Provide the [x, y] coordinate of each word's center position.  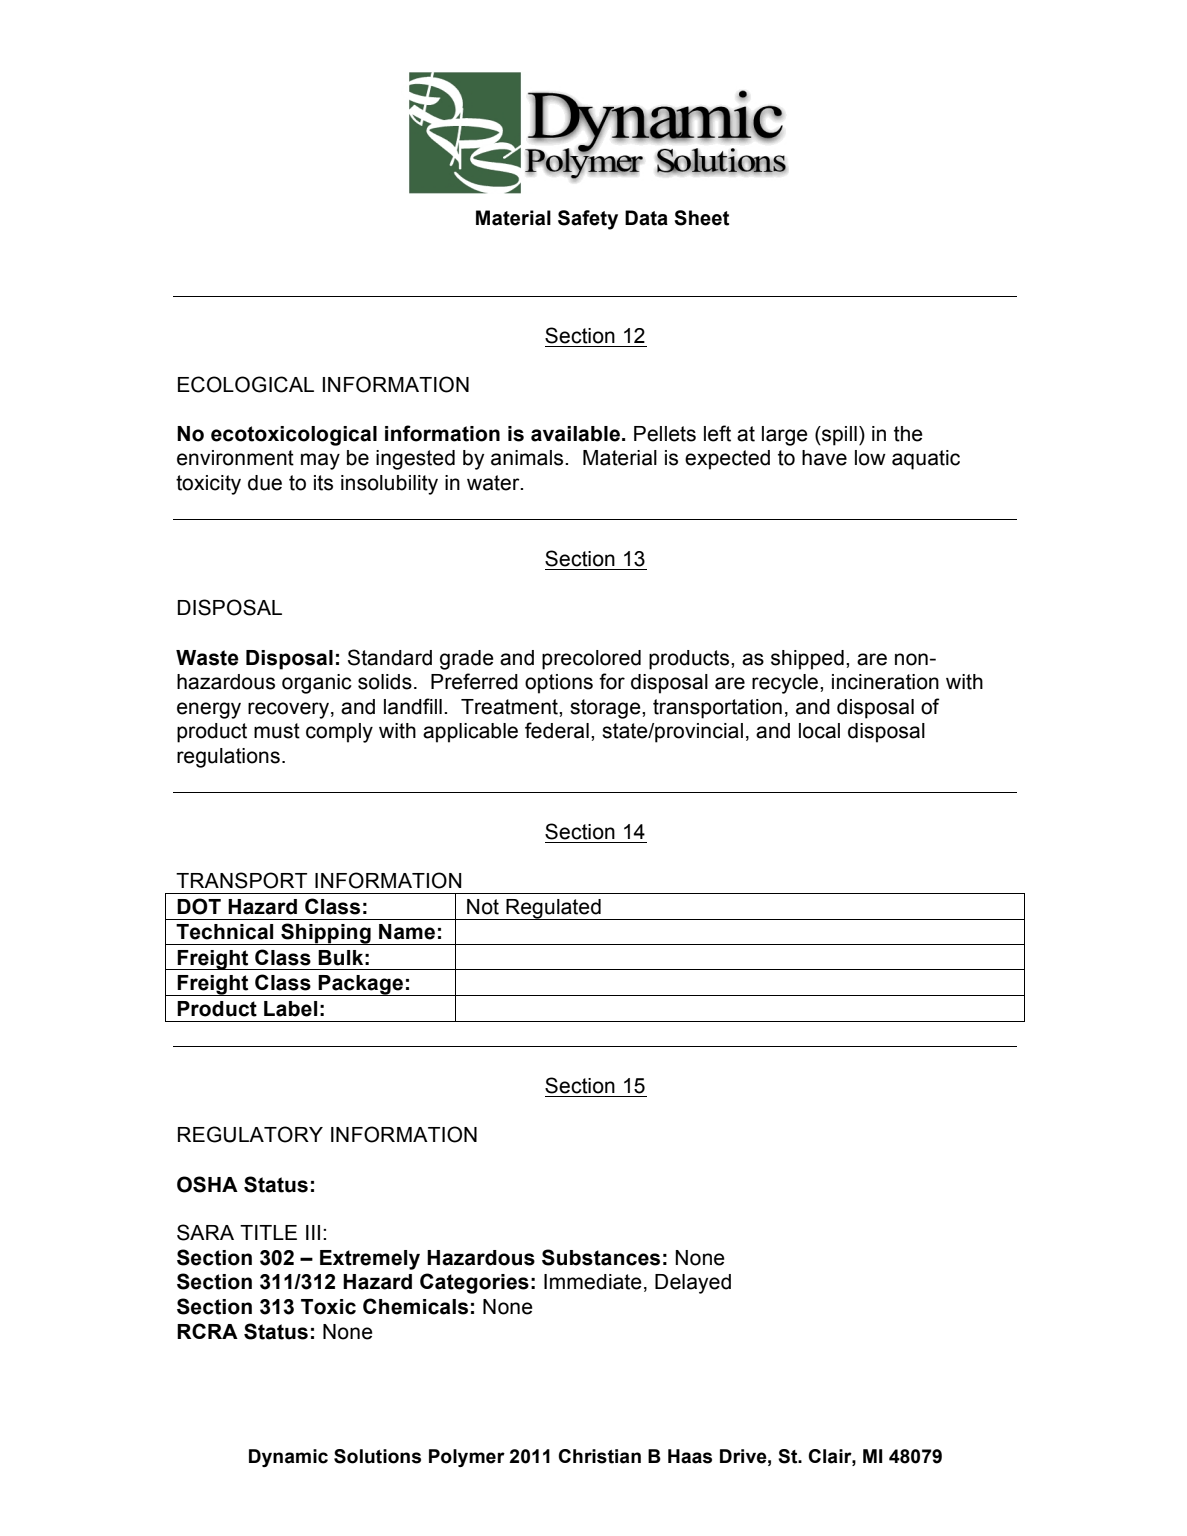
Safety [588, 220]
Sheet [701, 218]
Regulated [553, 909]
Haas [690, 1456]
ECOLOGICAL [246, 384]
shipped [807, 660]
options [559, 684]
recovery [288, 710]
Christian [599, 1456]
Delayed [693, 1284]
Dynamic [288, 1458]
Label [290, 1009]
